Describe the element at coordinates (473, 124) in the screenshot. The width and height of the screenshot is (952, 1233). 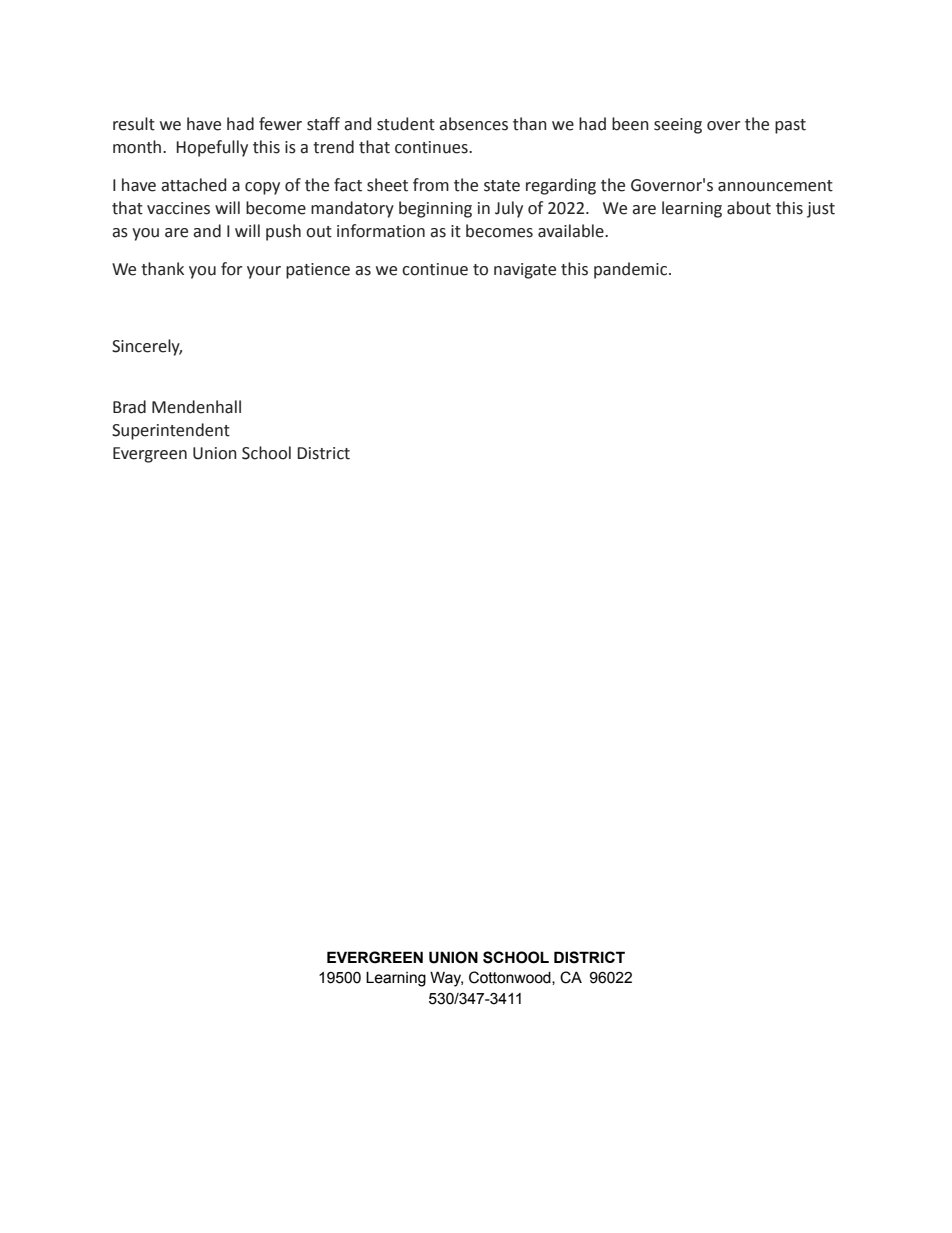
I see `absences` at that location.
